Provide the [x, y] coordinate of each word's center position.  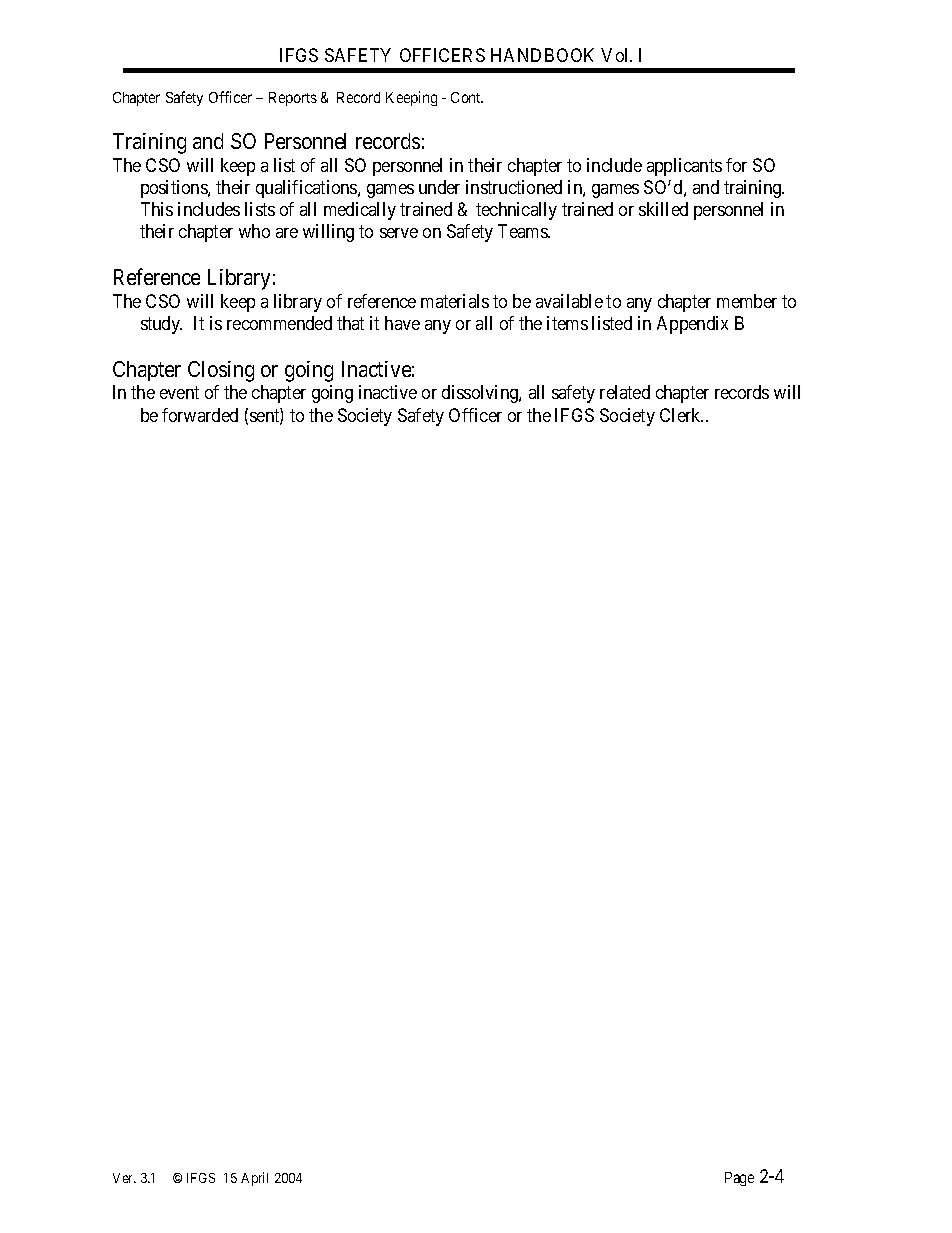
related [625, 392]
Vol [616, 55]
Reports [293, 99]
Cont [467, 97]
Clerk [681, 415]
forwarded [200, 415]
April [254, 1179]
